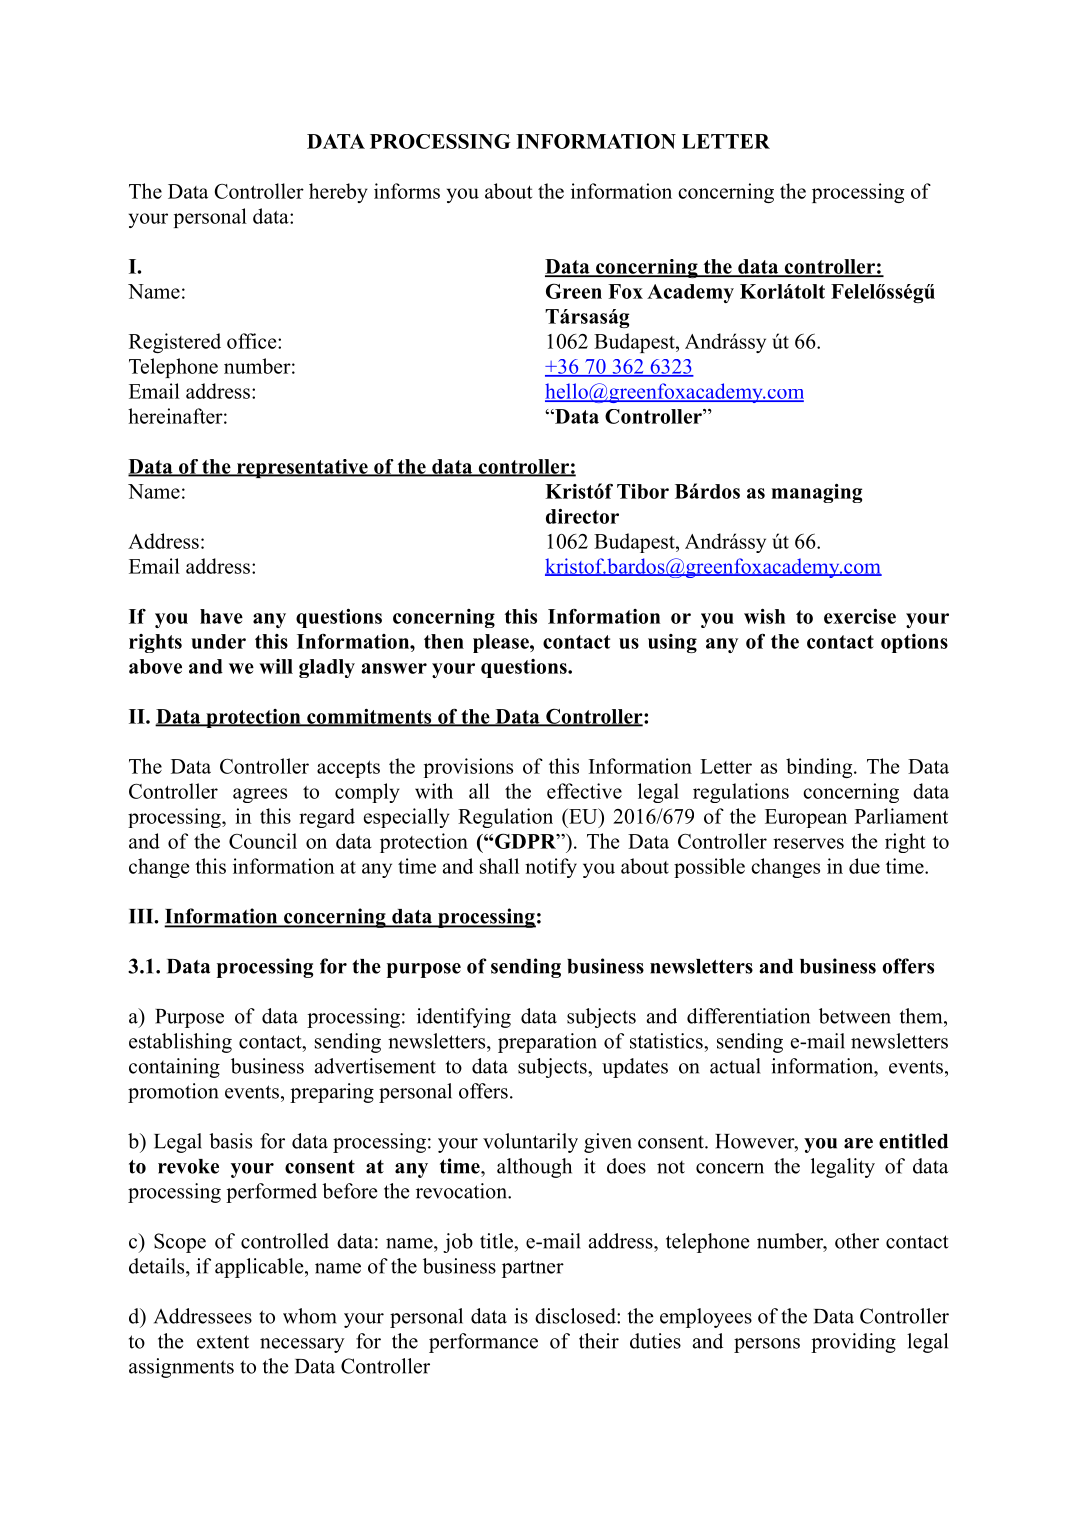 The height and width of the screenshot is (1525, 1079). I want to click on preparation, so click(547, 1043).
